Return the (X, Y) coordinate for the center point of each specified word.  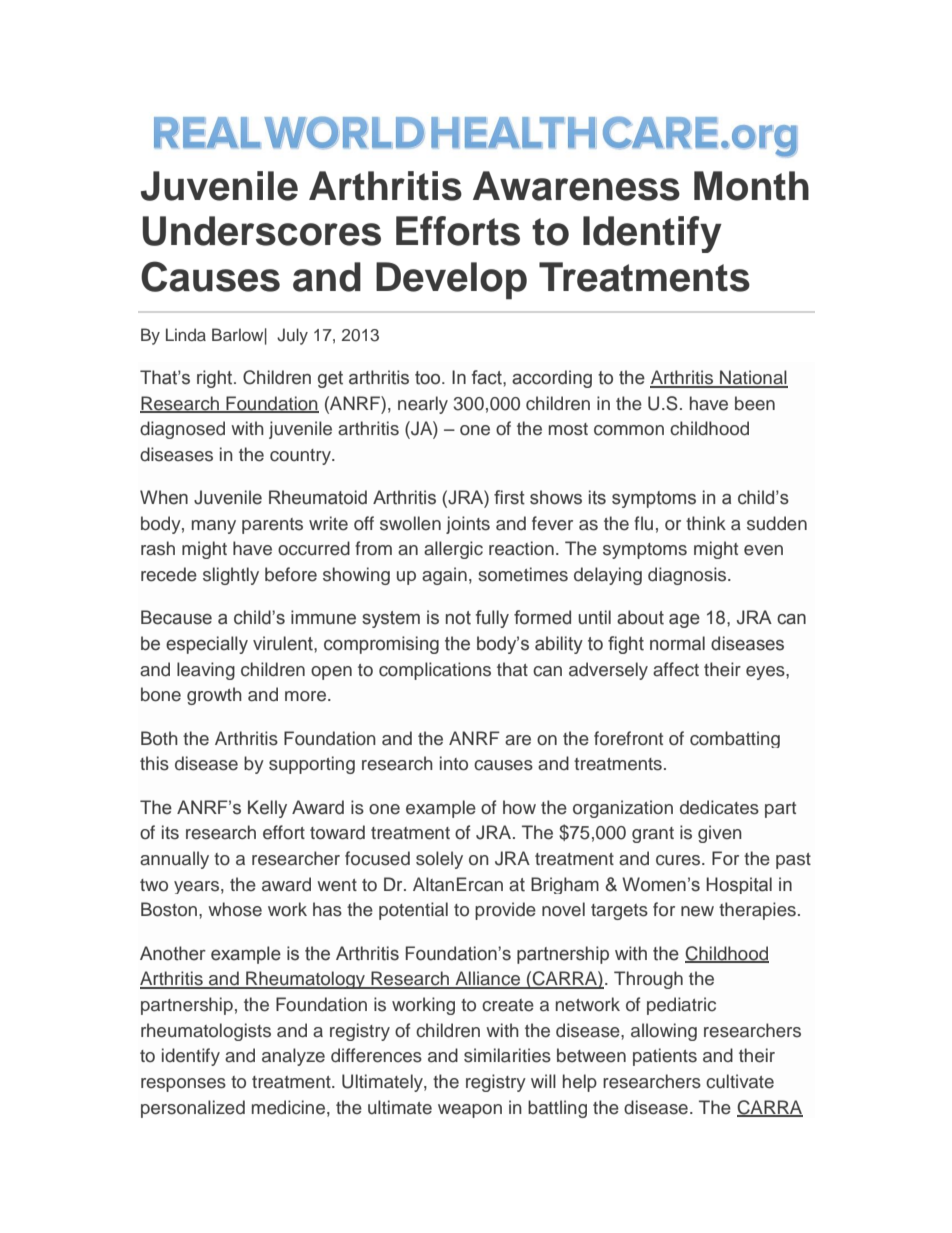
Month (751, 186)
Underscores (262, 231)
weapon (470, 1111)
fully (492, 619)
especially (207, 645)
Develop (451, 281)
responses (183, 1085)
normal (677, 643)
